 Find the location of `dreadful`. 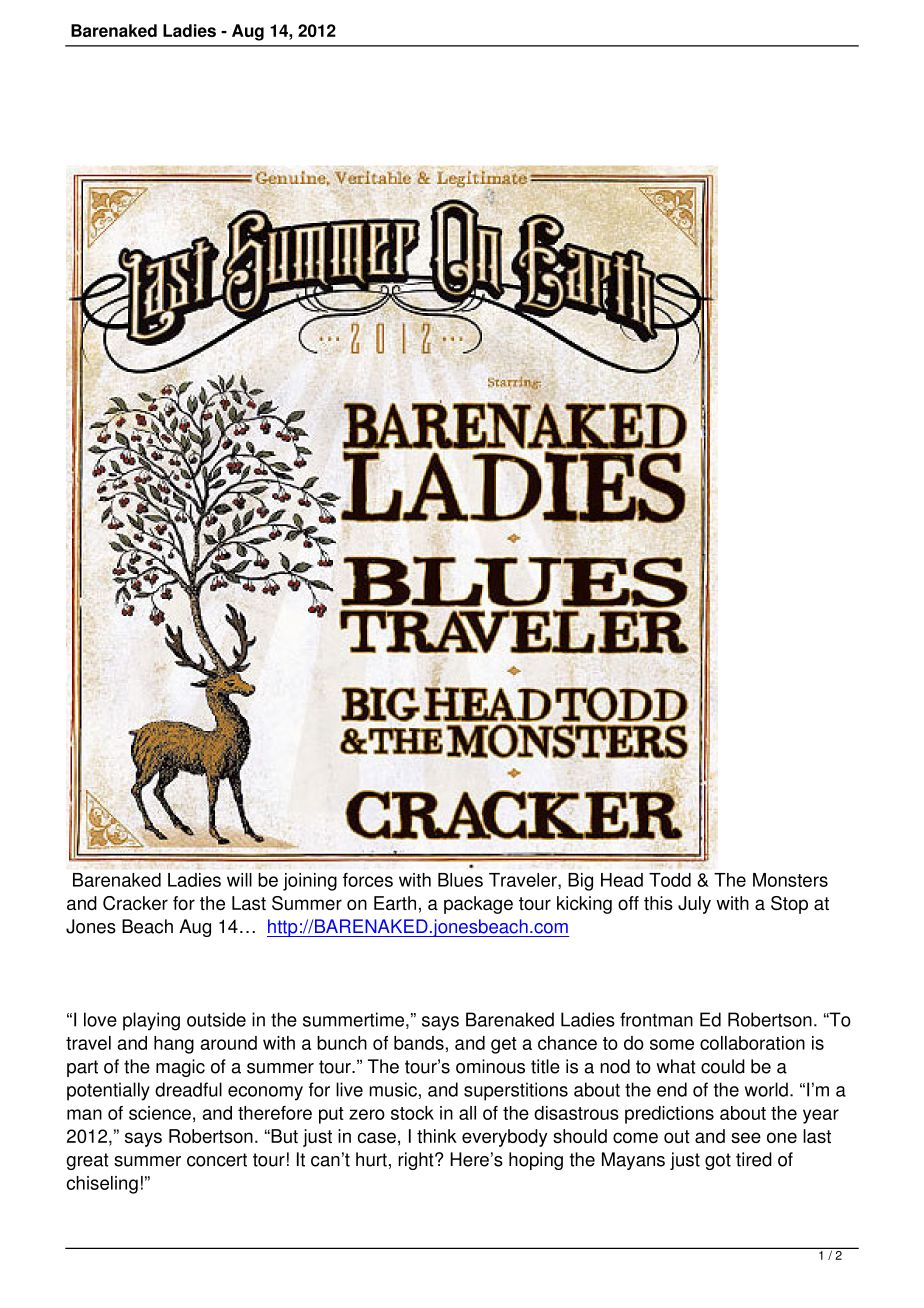

dreadful is located at coordinates (188, 1089).
